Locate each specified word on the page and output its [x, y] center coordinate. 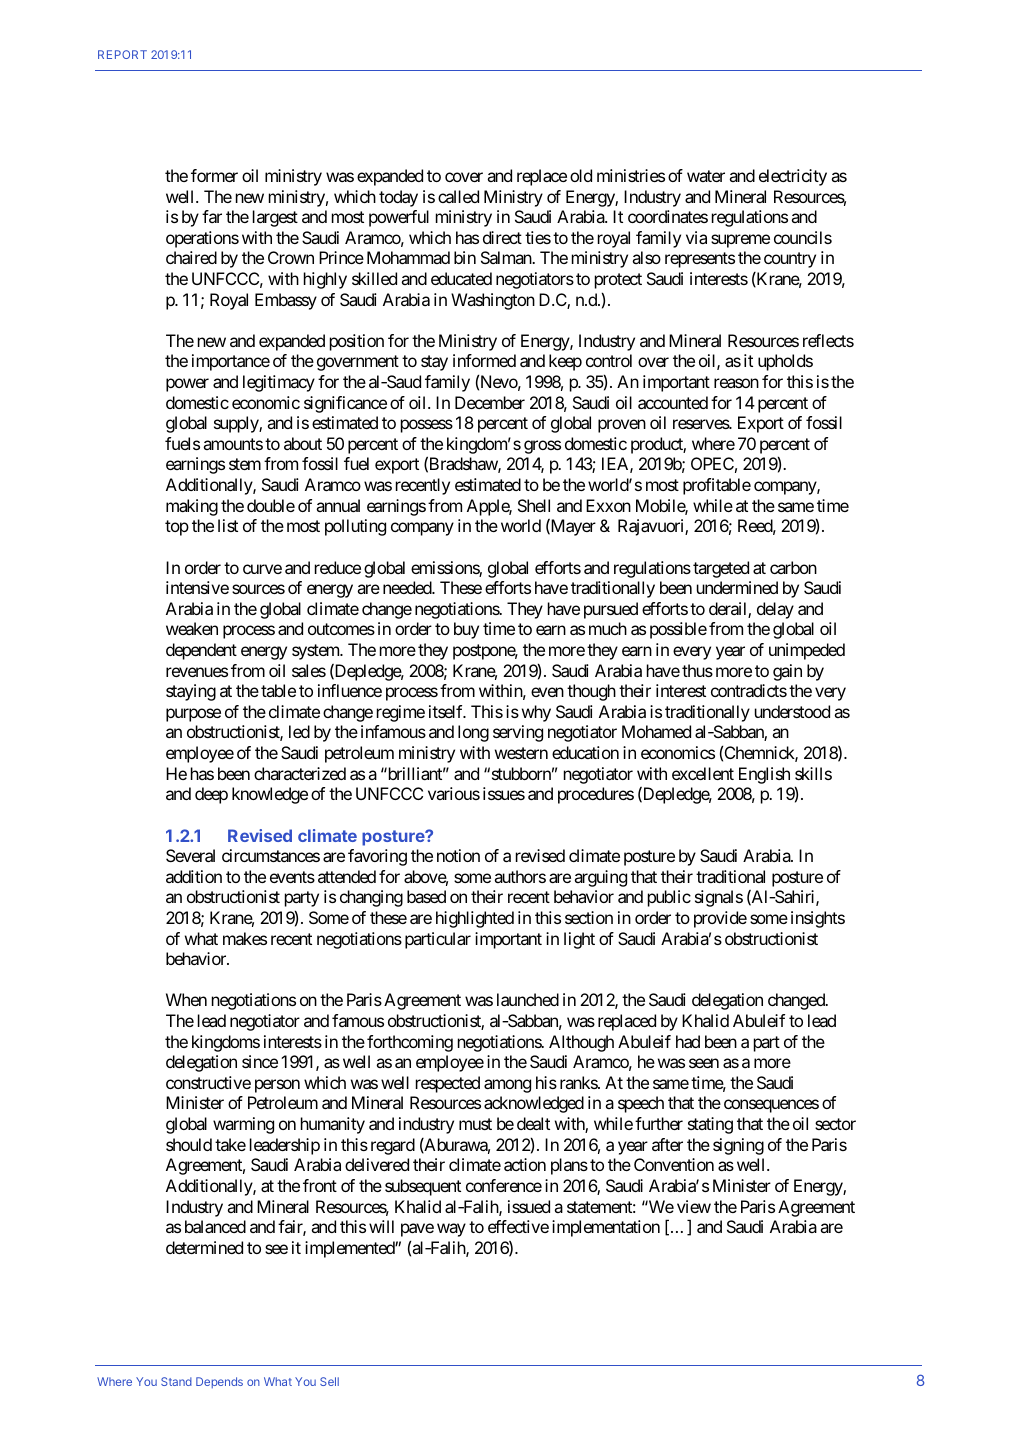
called [458, 196]
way [451, 1230]
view [694, 1206]
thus [697, 670]
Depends [219, 1382]
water [706, 176]
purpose [193, 715]
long [473, 733]
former [214, 175]
